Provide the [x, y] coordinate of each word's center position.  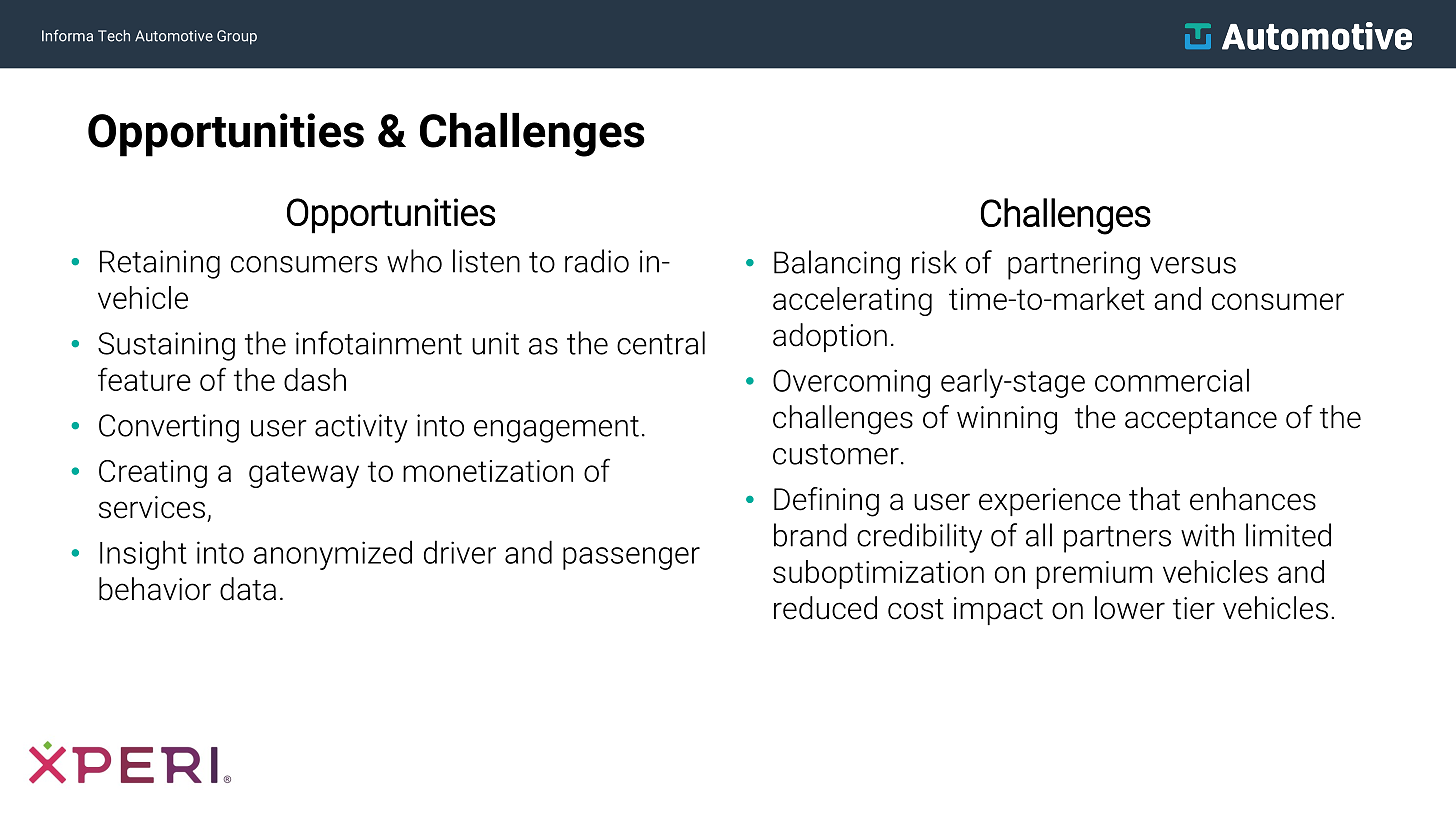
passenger [631, 558]
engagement [556, 429]
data [248, 589]
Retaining [160, 264]
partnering [1074, 265]
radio [597, 261]
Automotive [174, 36]
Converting [169, 428]
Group [237, 37]
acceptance [1201, 421]
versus [1193, 265]
